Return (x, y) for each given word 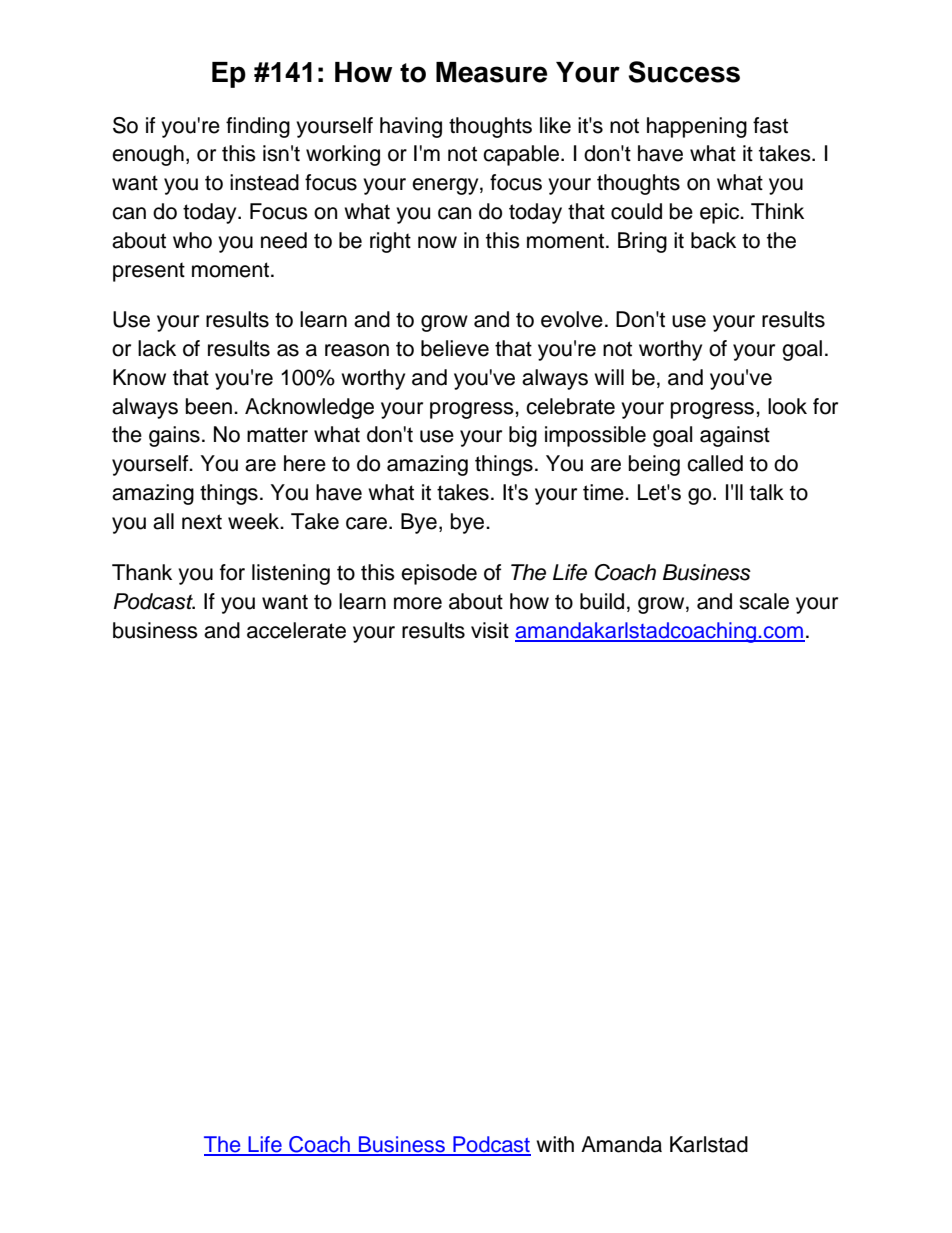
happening (697, 127)
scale (764, 601)
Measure (491, 72)
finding (258, 127)
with (555, 1144)
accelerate (296, 630)
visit (490, 630)
